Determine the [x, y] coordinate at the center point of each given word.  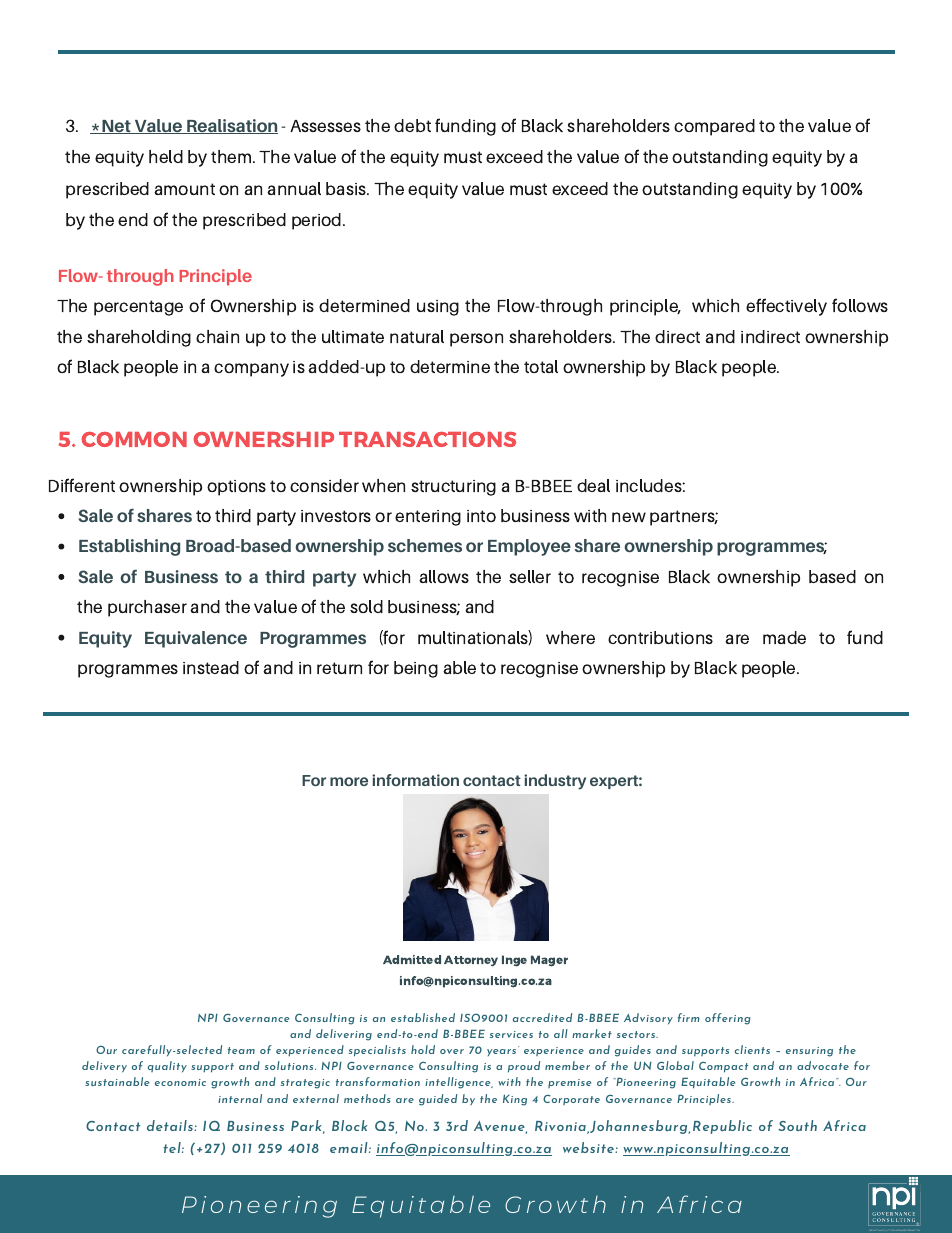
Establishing [129, 547]
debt [412, 125]
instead [211, 667]
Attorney [471, 961]
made [784, 637]
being [416, 669]
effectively [786, 307]
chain [217, 336]
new [629, 517]
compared [714, 127]
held [166, 156]
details [171, 1125]
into [481, 516]
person [476, 340]
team [241, 1050]
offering [728, 1019]
